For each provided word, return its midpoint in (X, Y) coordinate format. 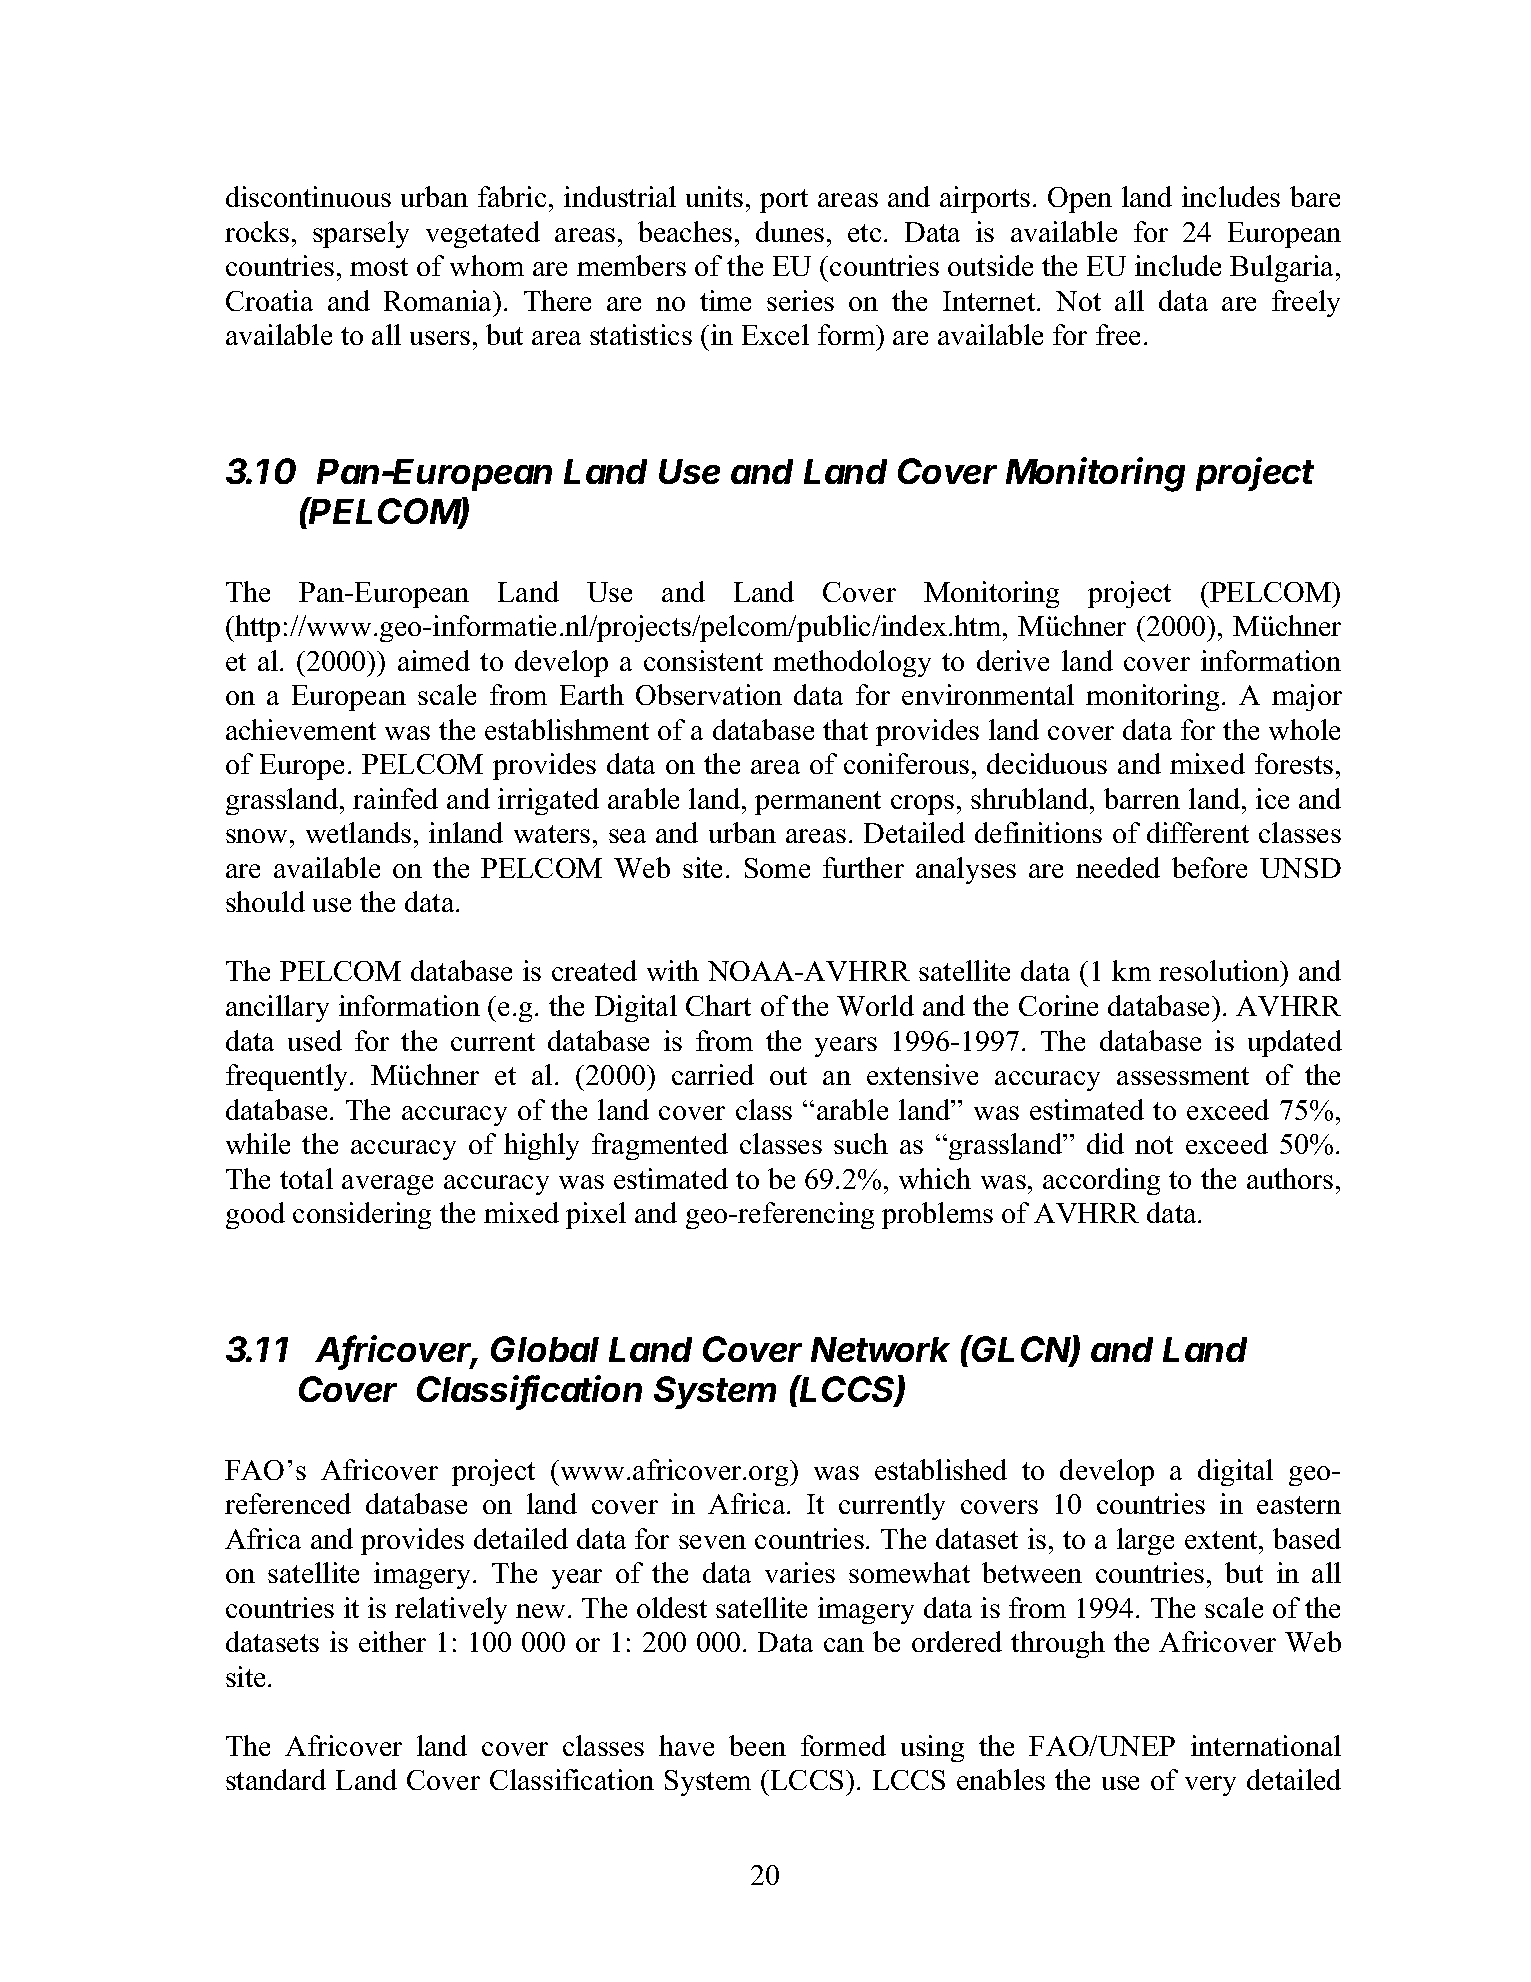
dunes (790, 231)
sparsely (361, 234)
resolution (1220, 970)
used (315, 1040)
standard (276, 1779)
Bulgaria (1283, 268)
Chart (718, 1005)
